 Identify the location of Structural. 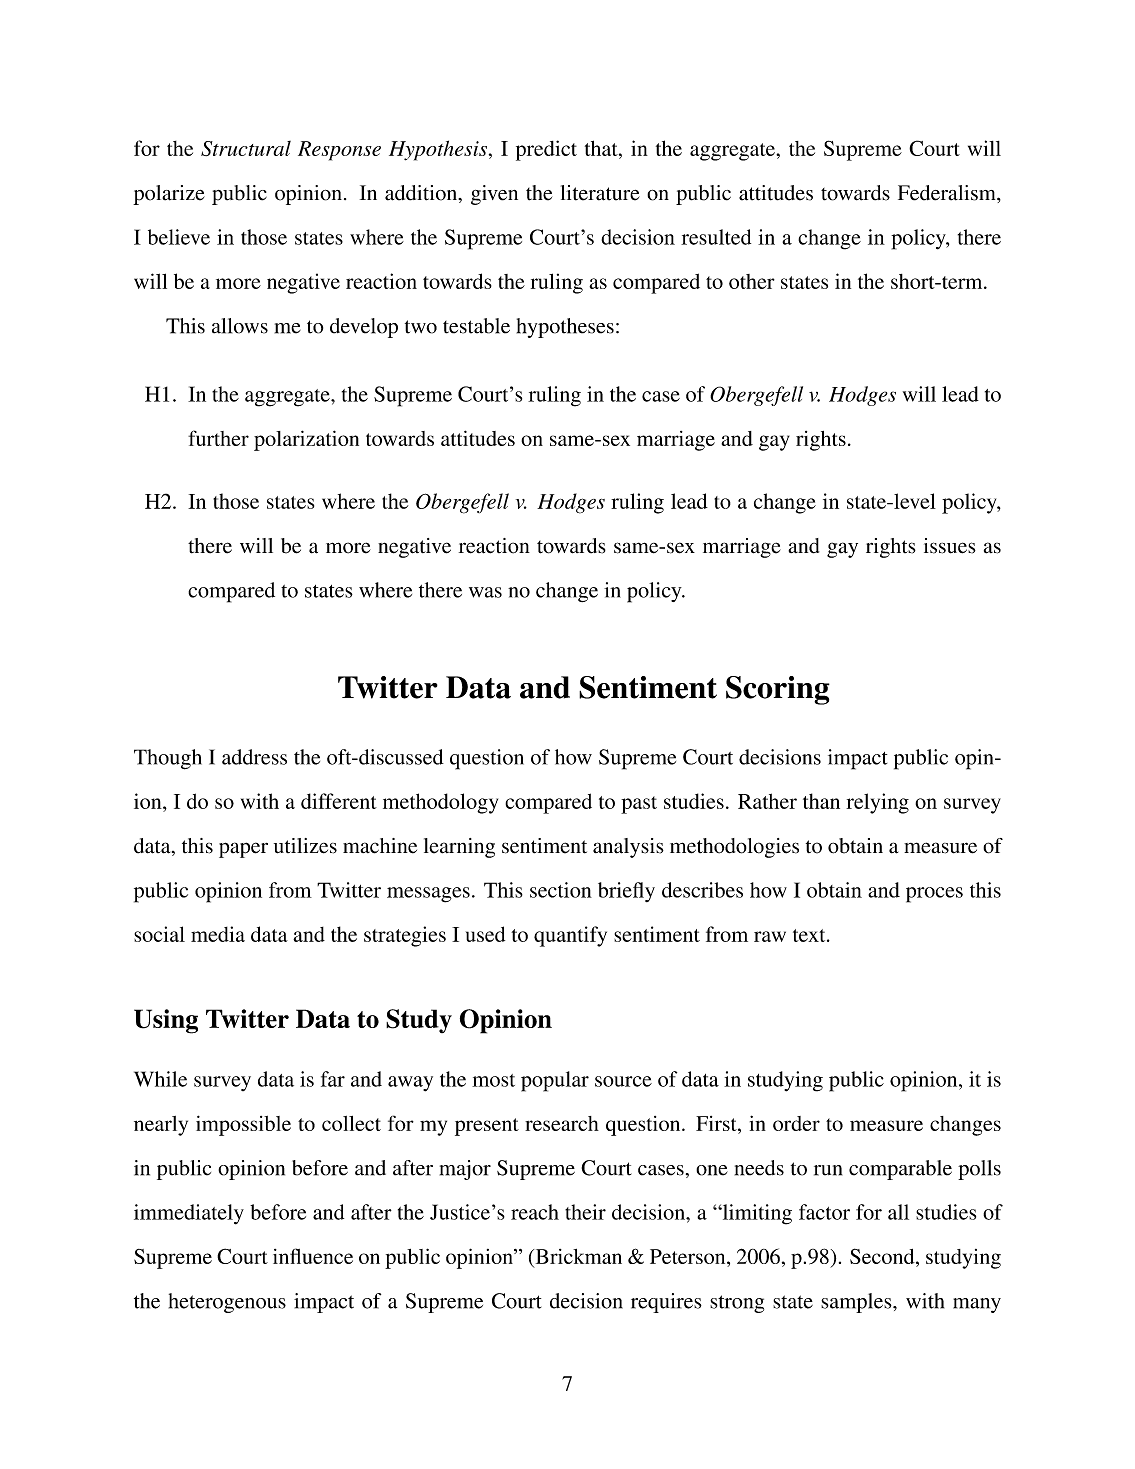
(246, 148).
